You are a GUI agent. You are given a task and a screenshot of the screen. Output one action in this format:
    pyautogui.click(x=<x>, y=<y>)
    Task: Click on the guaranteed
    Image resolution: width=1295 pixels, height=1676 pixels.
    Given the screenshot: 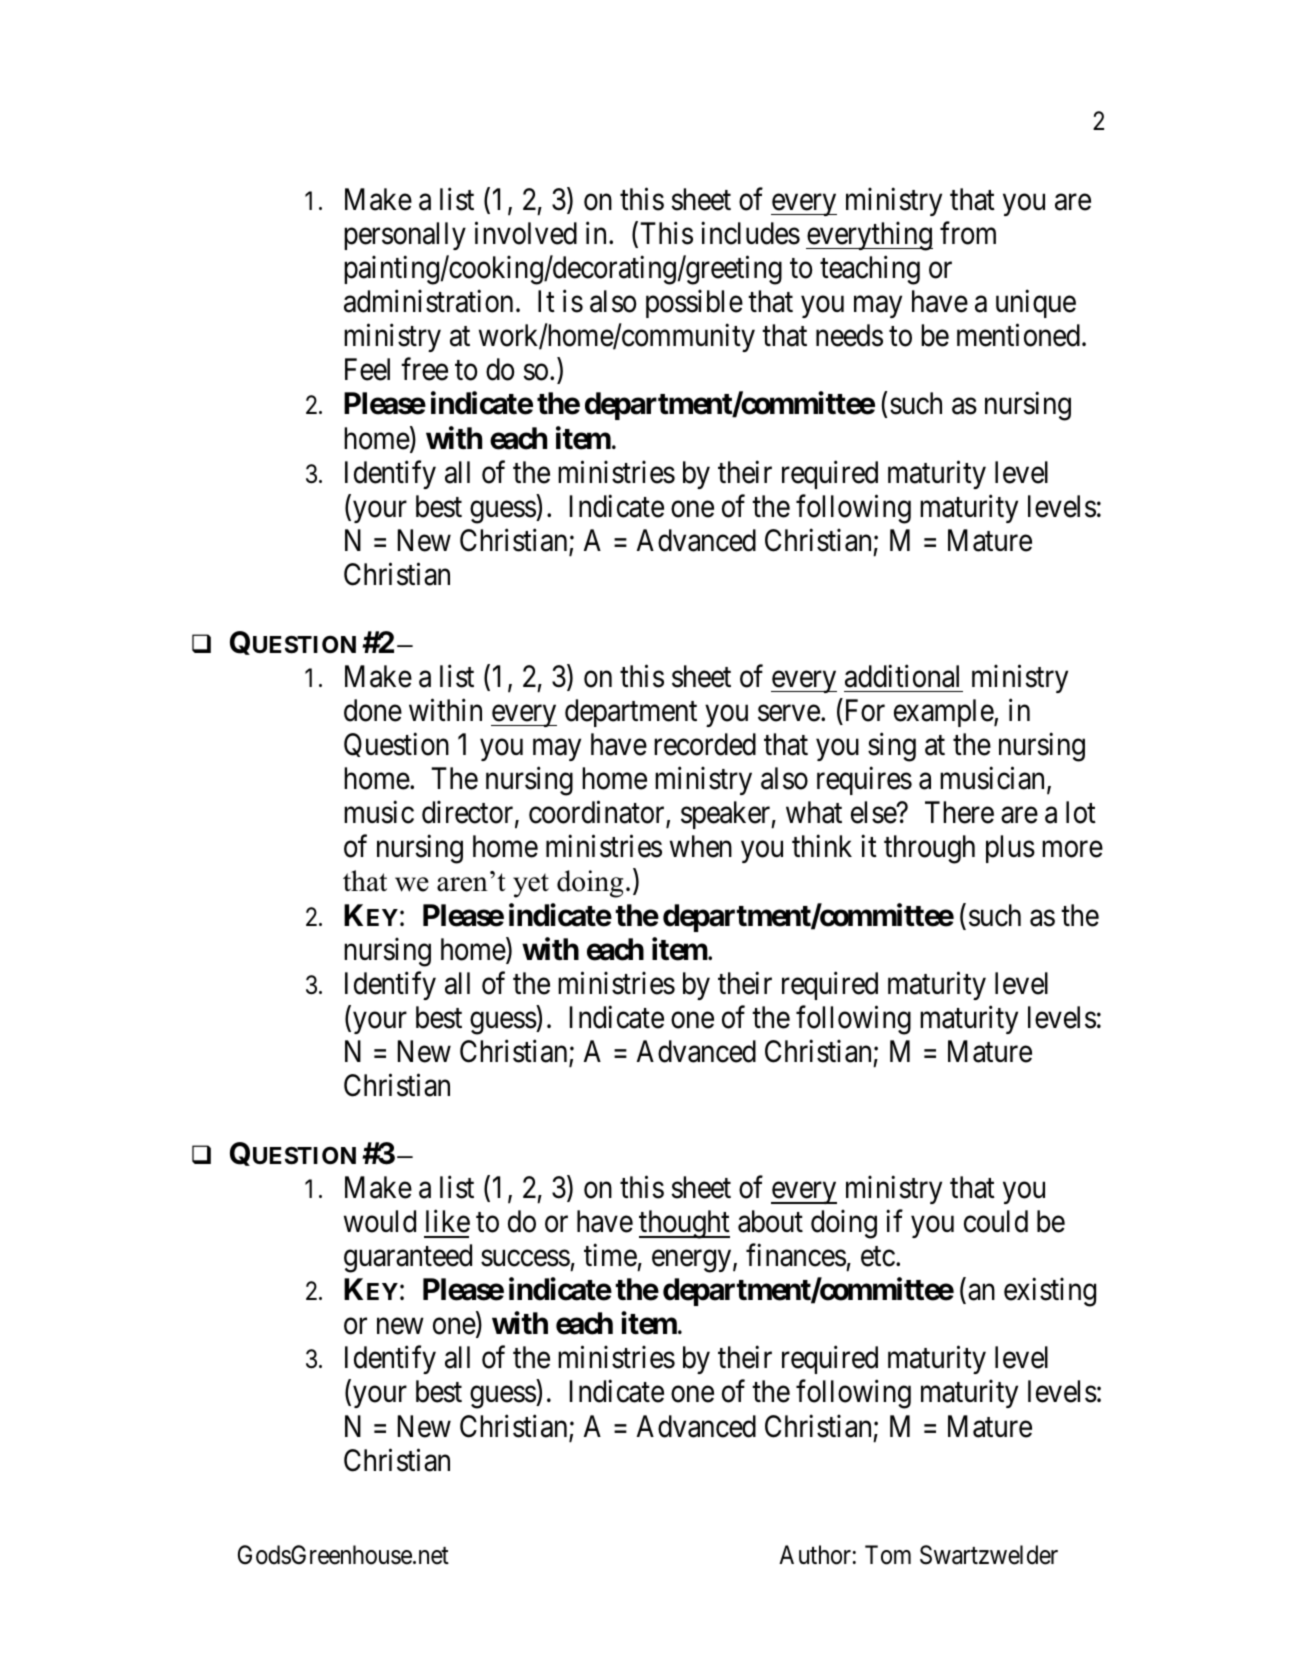 What is the action you would take?
    pyautogui.click(x=408, y=1258)
